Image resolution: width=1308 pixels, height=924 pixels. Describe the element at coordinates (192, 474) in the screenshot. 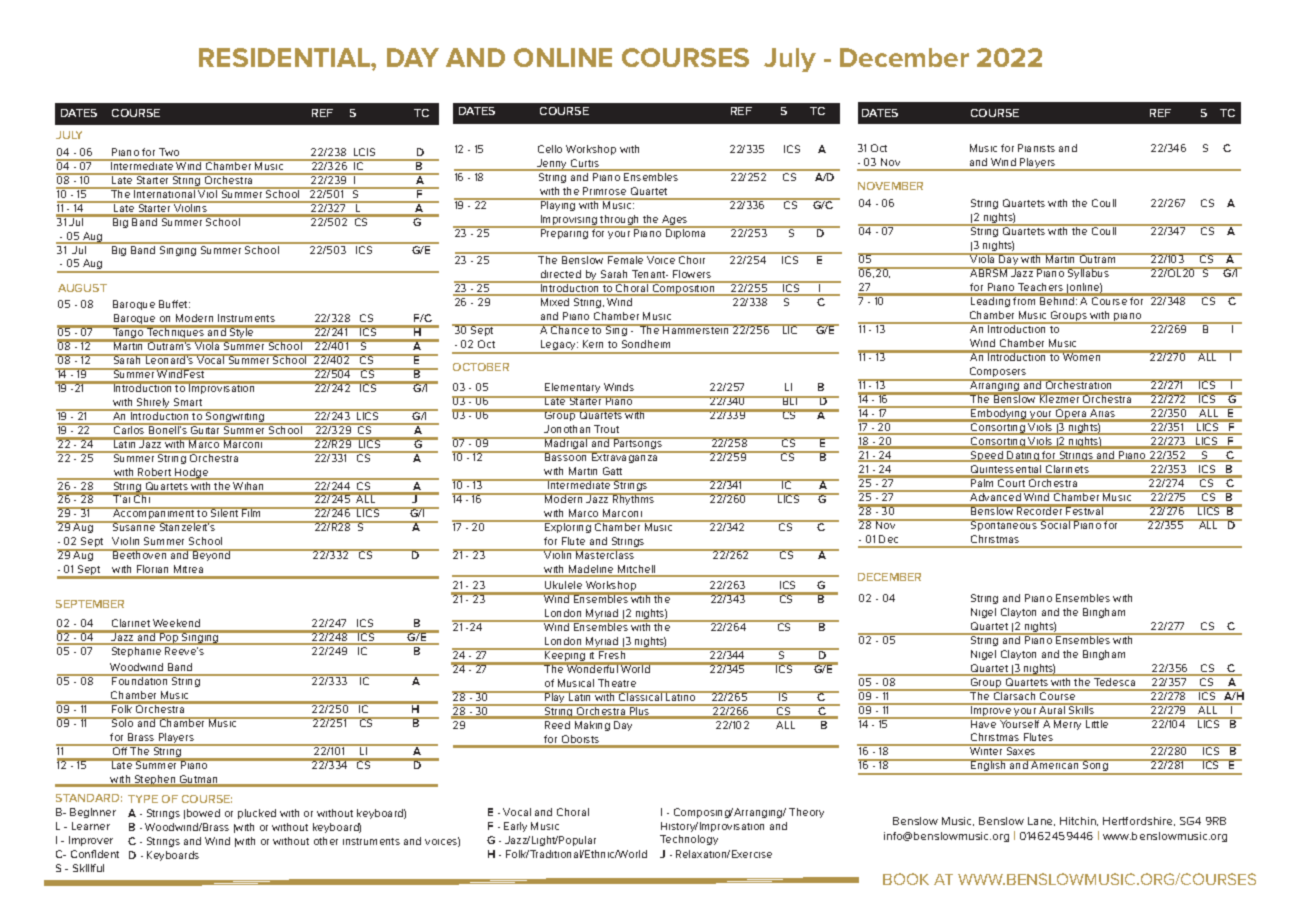

I see `Hodge` at that location.
